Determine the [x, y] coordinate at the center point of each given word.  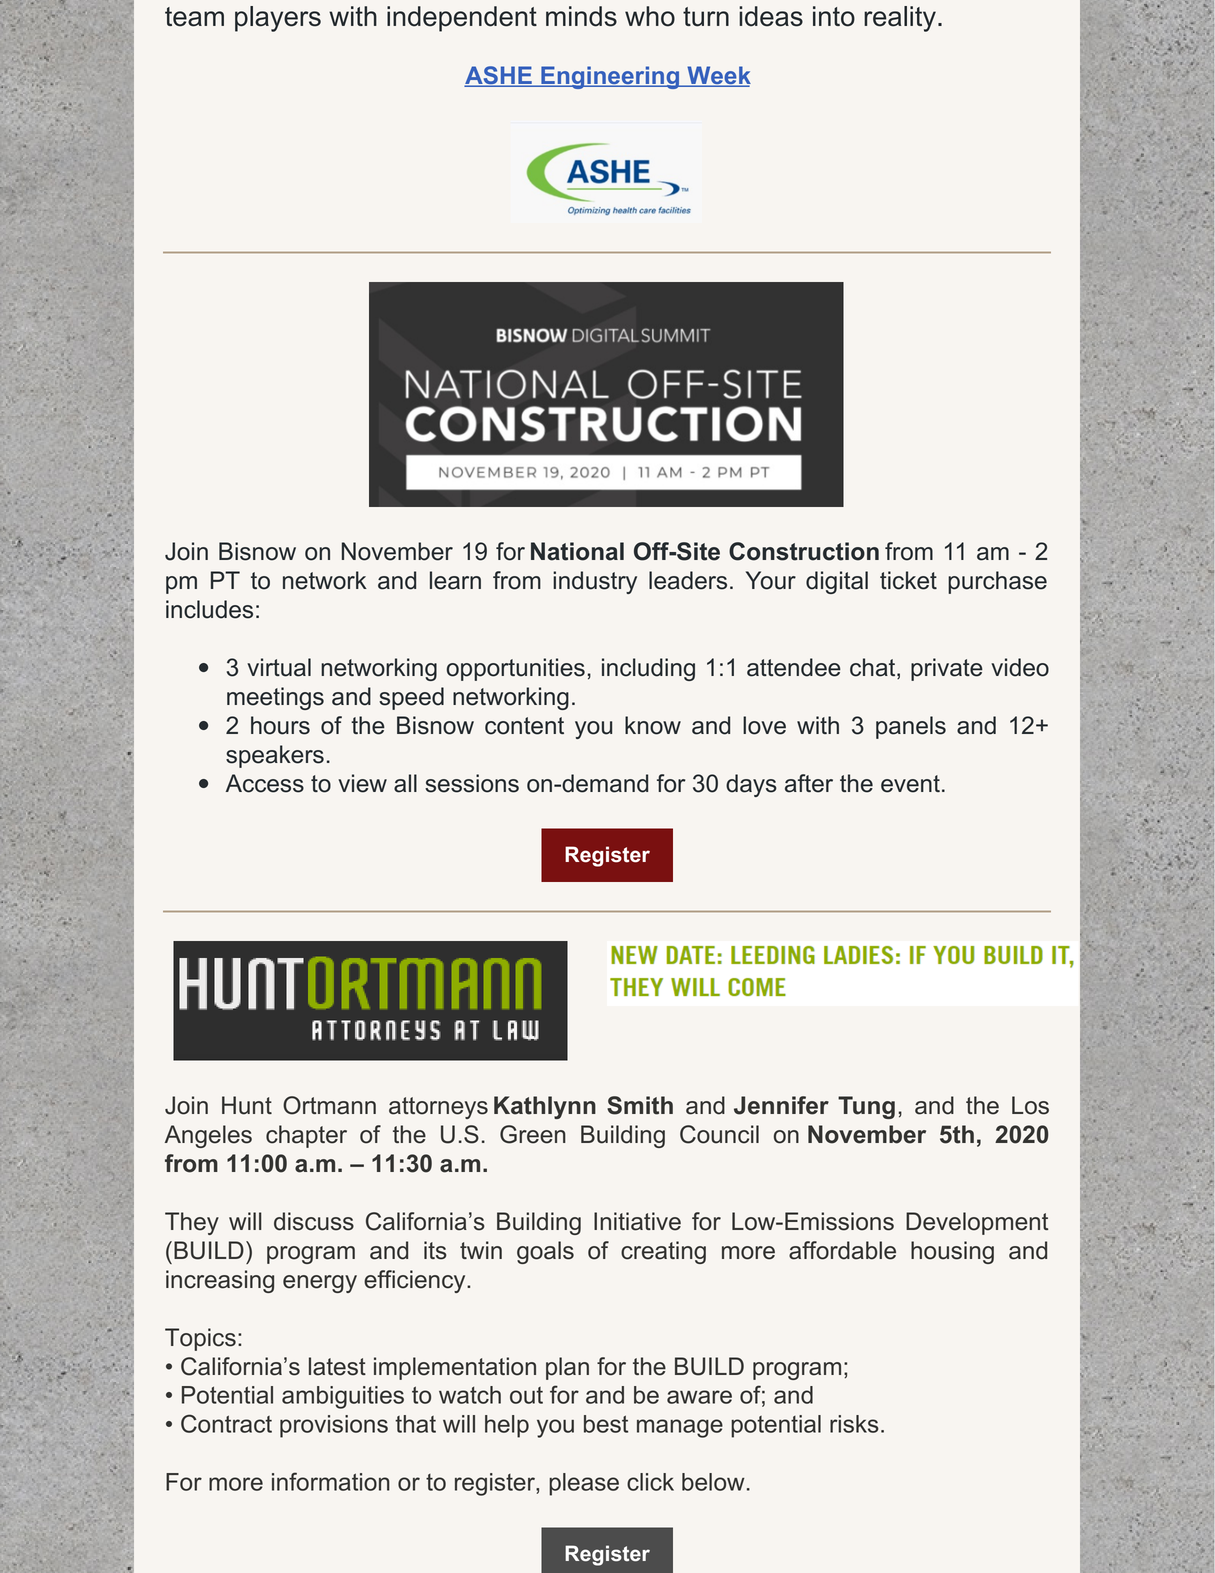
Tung [866, 1107]
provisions [334, 1426]
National [577, 551]
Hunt [247, 1105]
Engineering [610, 77]
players [278, 19]
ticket [908, 580]
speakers [275, 756]
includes [209, 609]
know [653, 725]
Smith [640, 1105]
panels [911, 727]
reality [900, 19]
